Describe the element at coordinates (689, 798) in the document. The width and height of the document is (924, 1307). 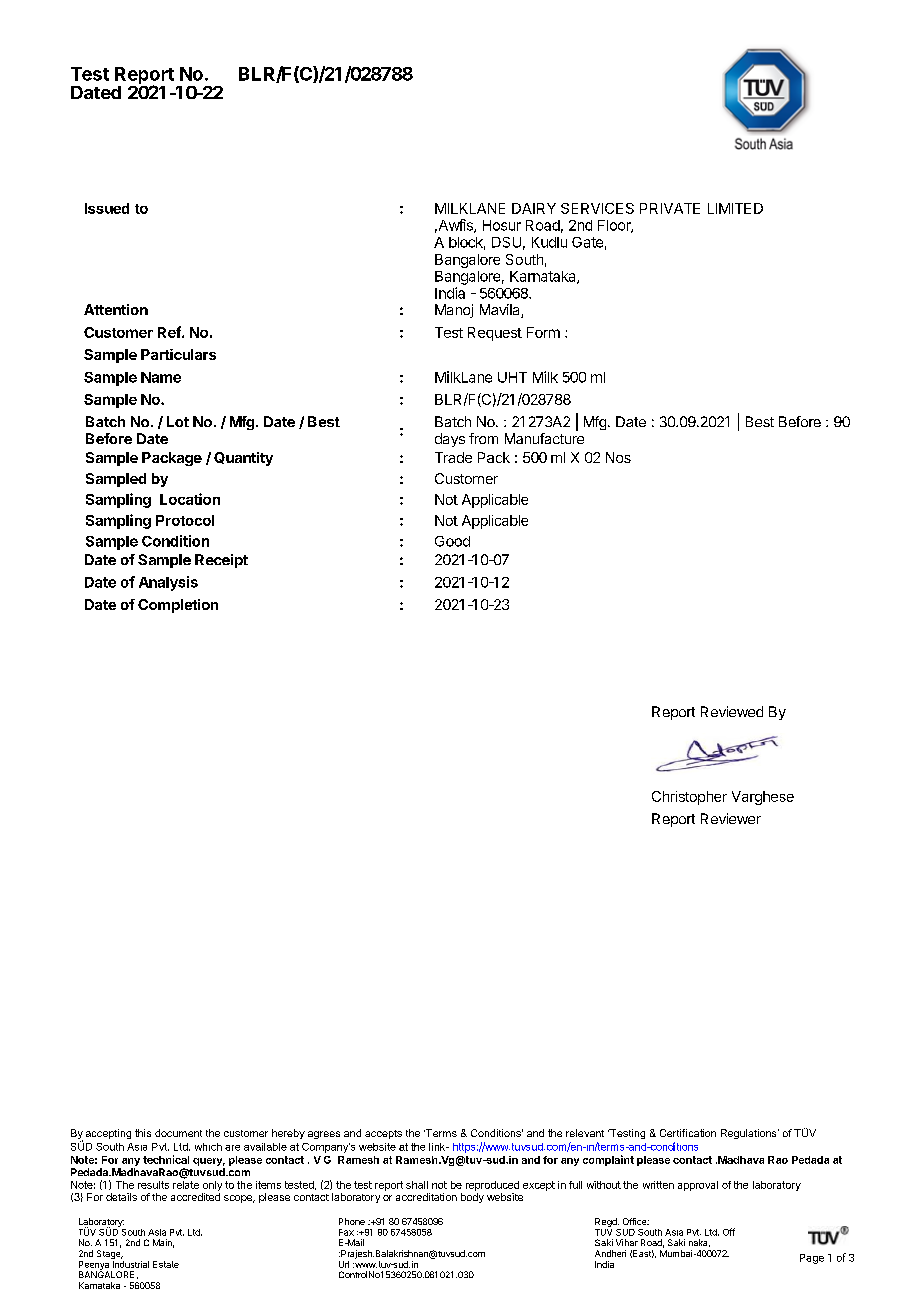
I see `Christopher` at that location.
